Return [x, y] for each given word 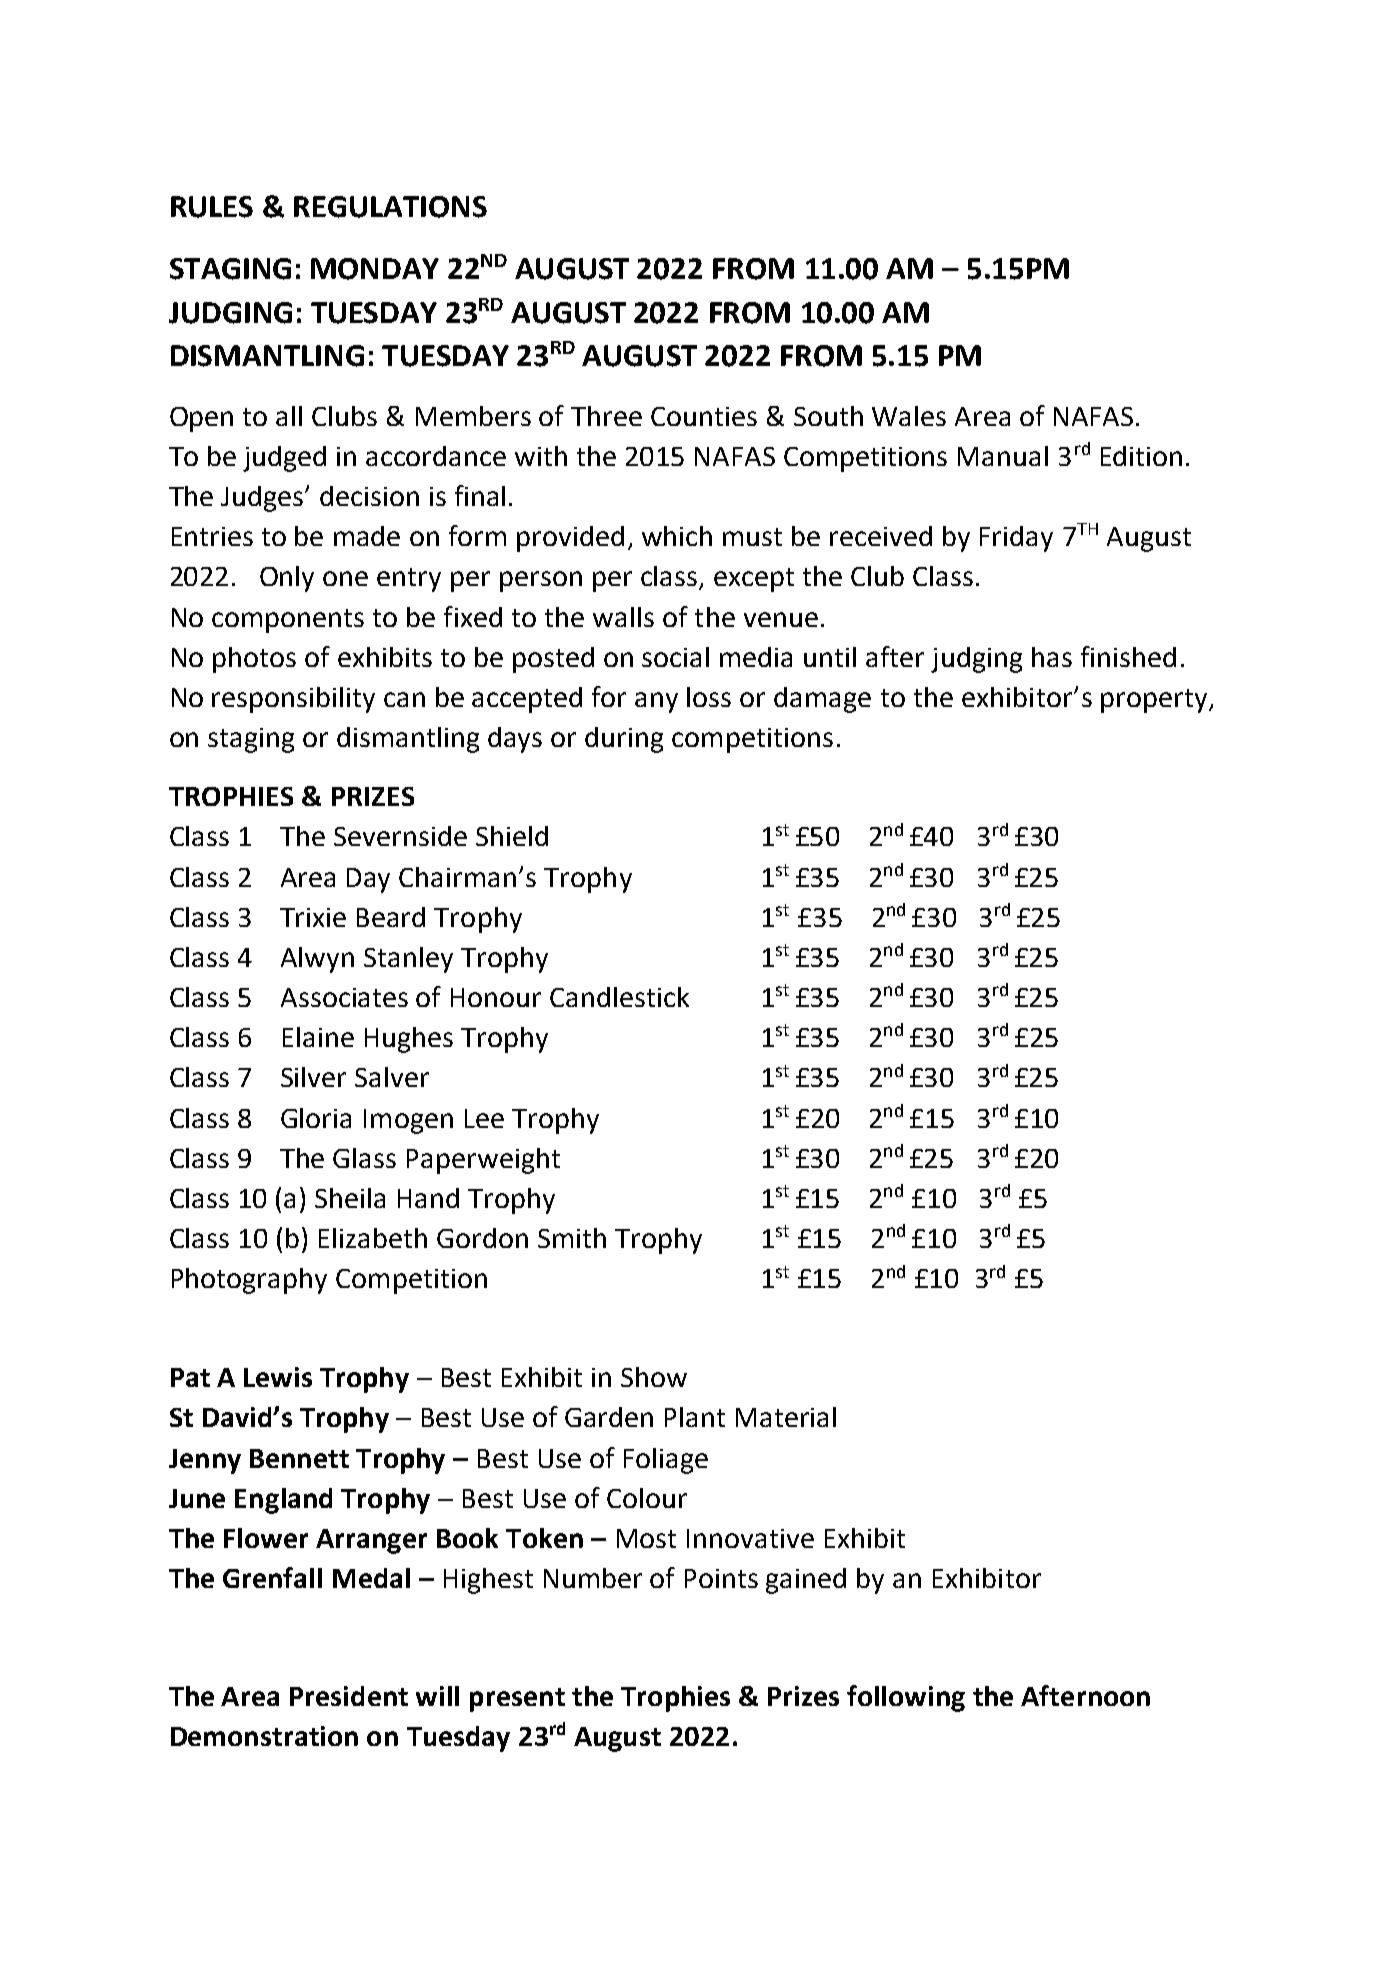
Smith [572, 1238]
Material [786, 1417]
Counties [704, 416]
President [349, 1696]
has [1052, 657]
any [656, 702]
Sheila [350, 1198]
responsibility [293, 700]
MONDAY [375, 269]
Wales [909, 416]
